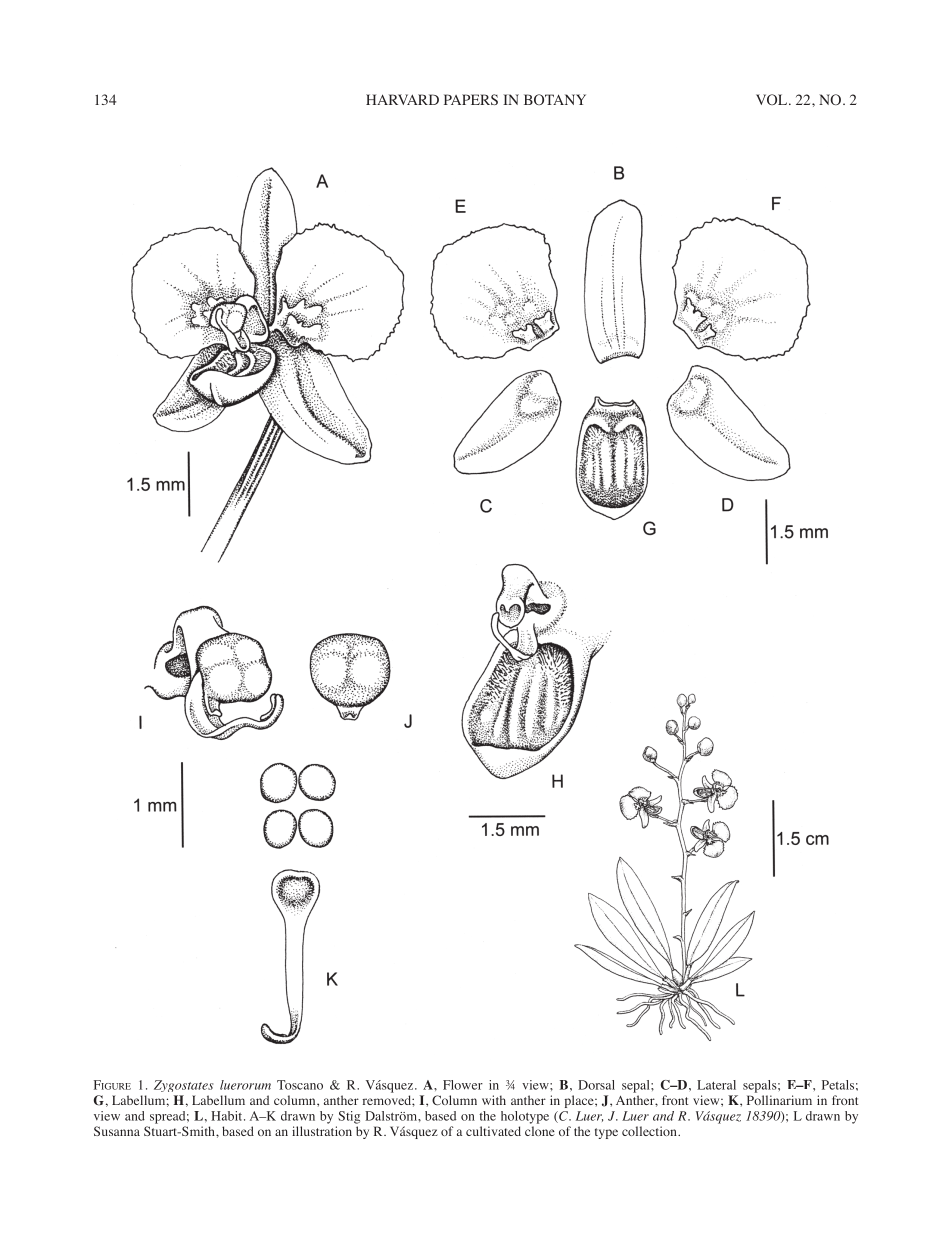  Describe the element at coordinates (773, 99) in the screenshot. I see `Vol` at that location.
